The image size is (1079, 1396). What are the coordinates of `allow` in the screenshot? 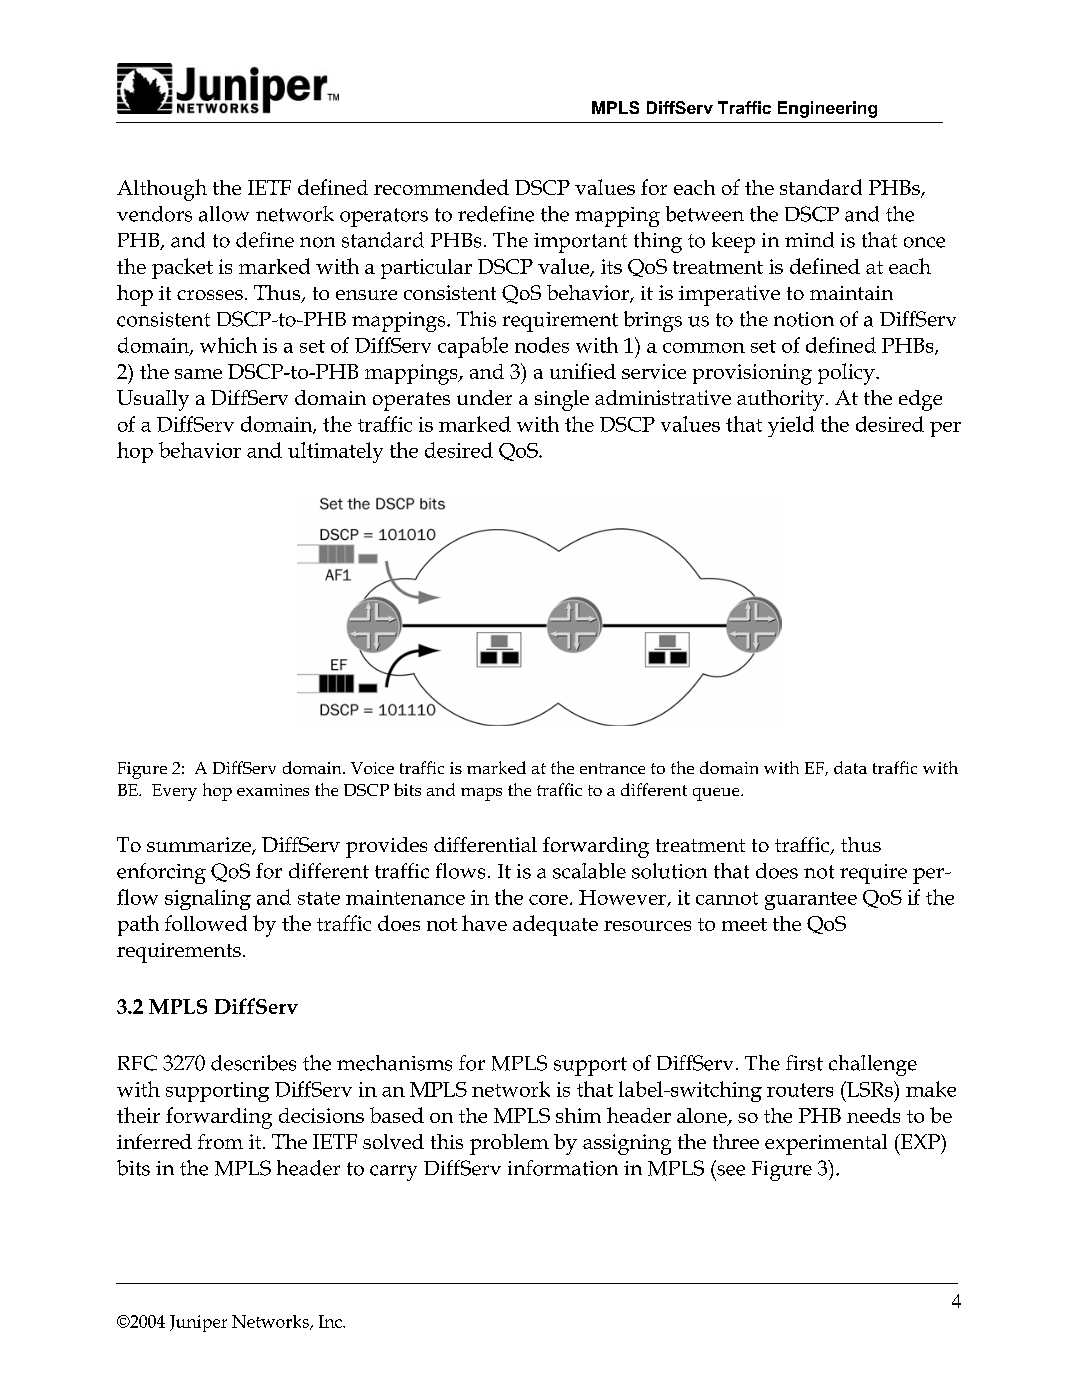 It's located at (224, 214).
